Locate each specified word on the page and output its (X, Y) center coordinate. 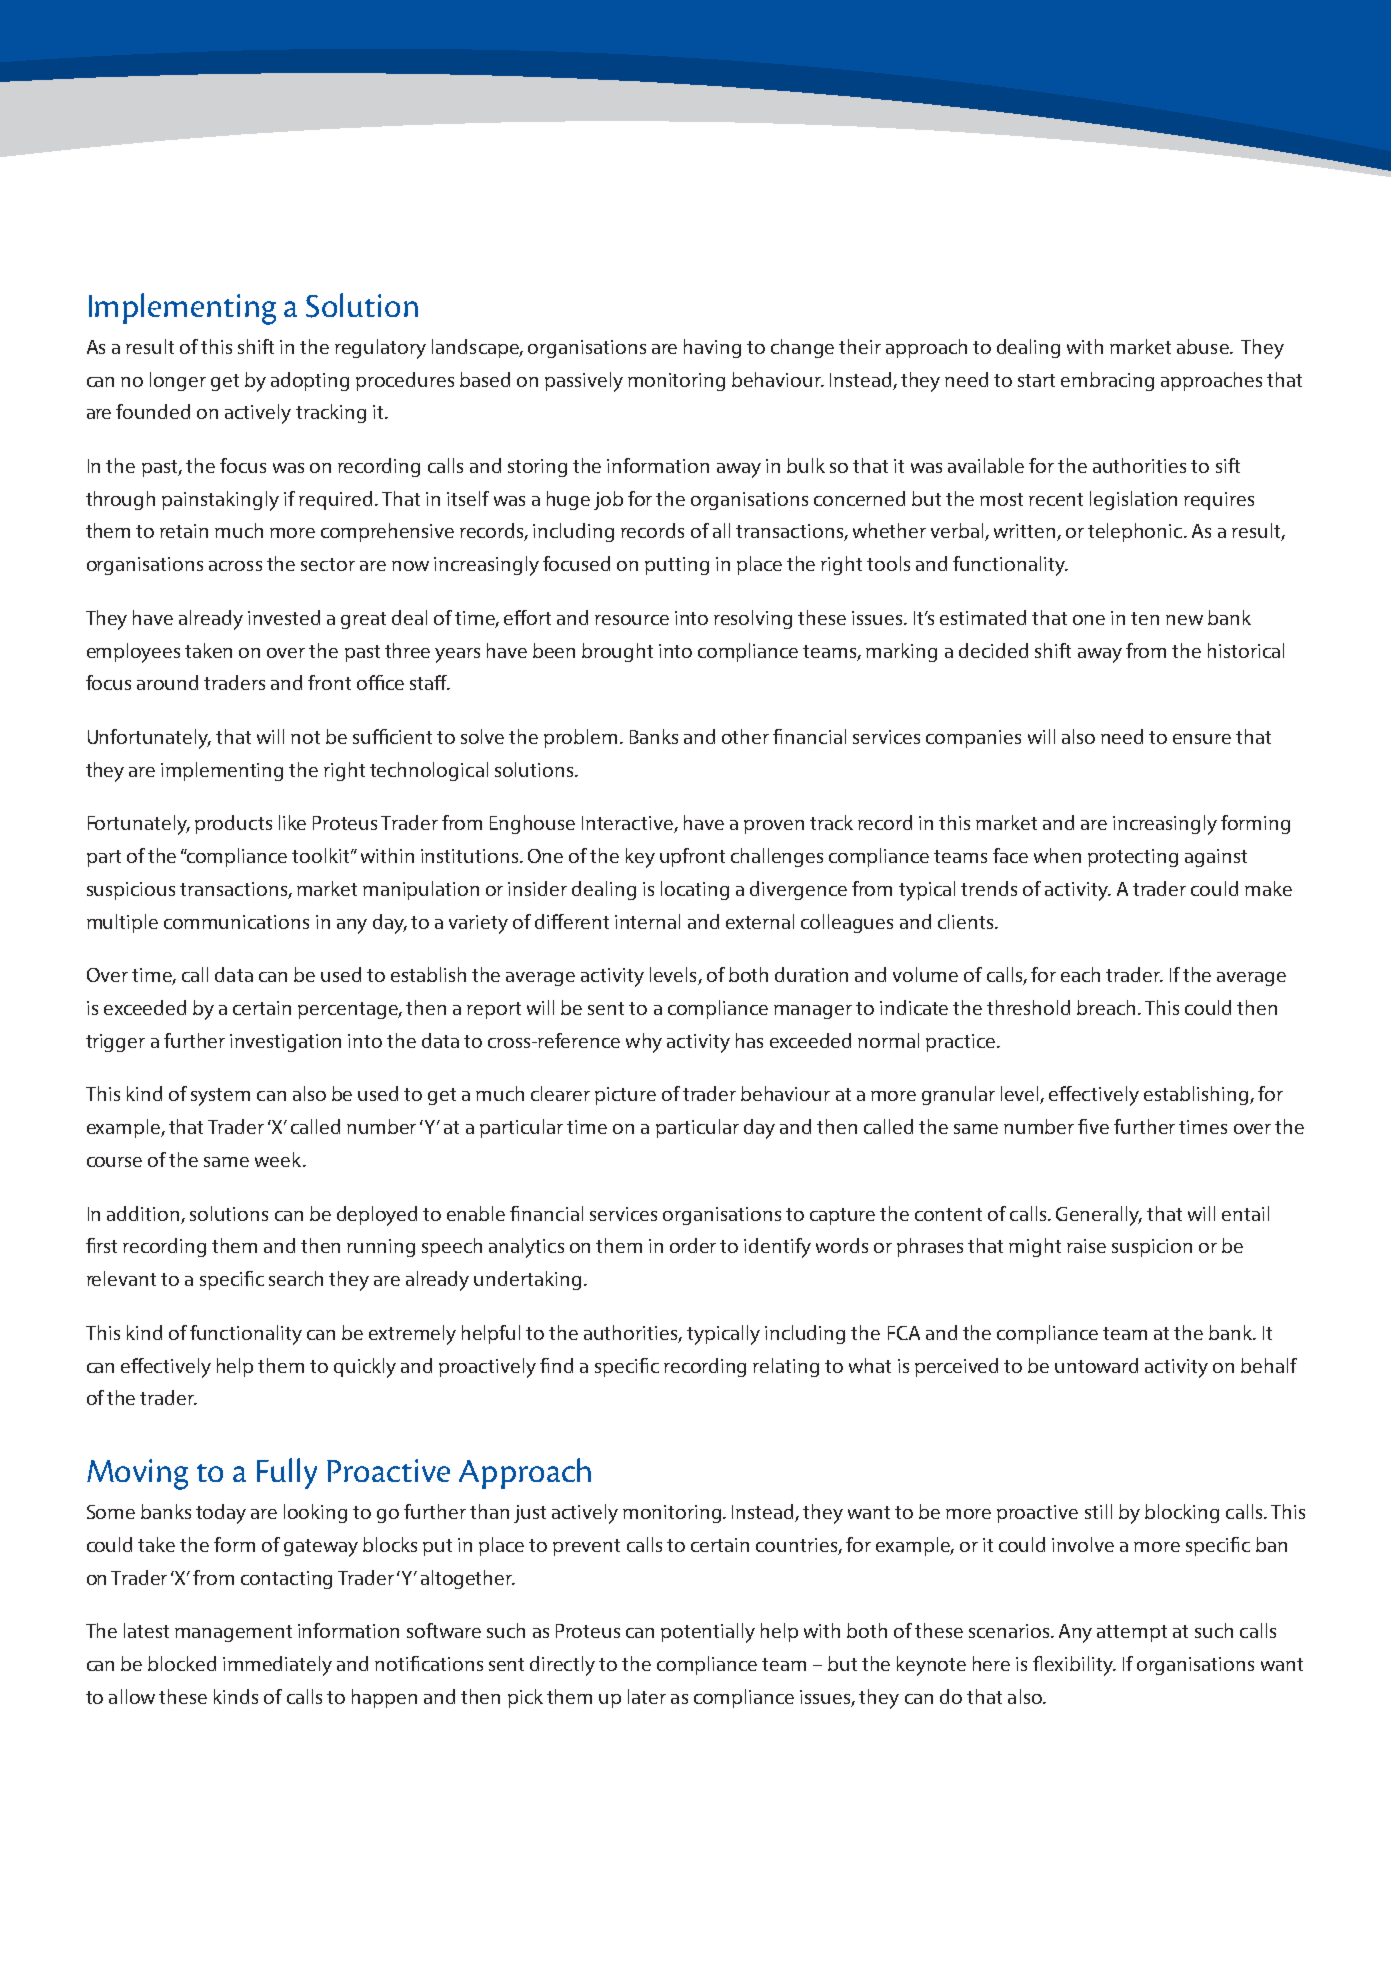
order (693, 1245)
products (233, 824)
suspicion (1152, 1248)
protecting (1133, 858)
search (296, 1278)
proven (774, 827)
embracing (1107, 381)
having (712, 348)
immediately (277, 1666)
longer (178, 381)
